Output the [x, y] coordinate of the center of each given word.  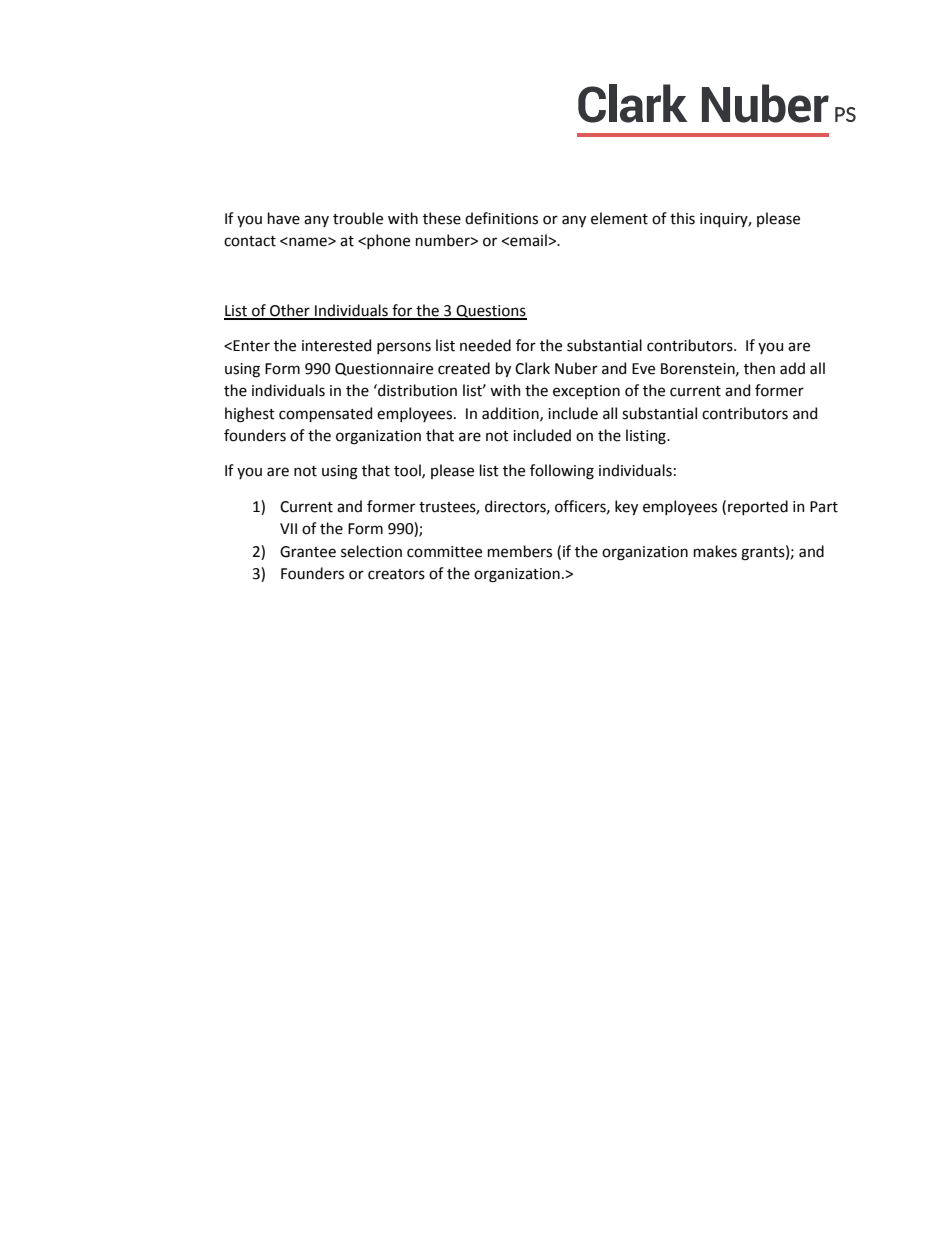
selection [371, 551]
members [520, 551]
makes [715, 551]
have [284, 218]
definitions [501, 218]
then [759, 368]
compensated [325, 414]
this [682, 218]
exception [586, 392]
